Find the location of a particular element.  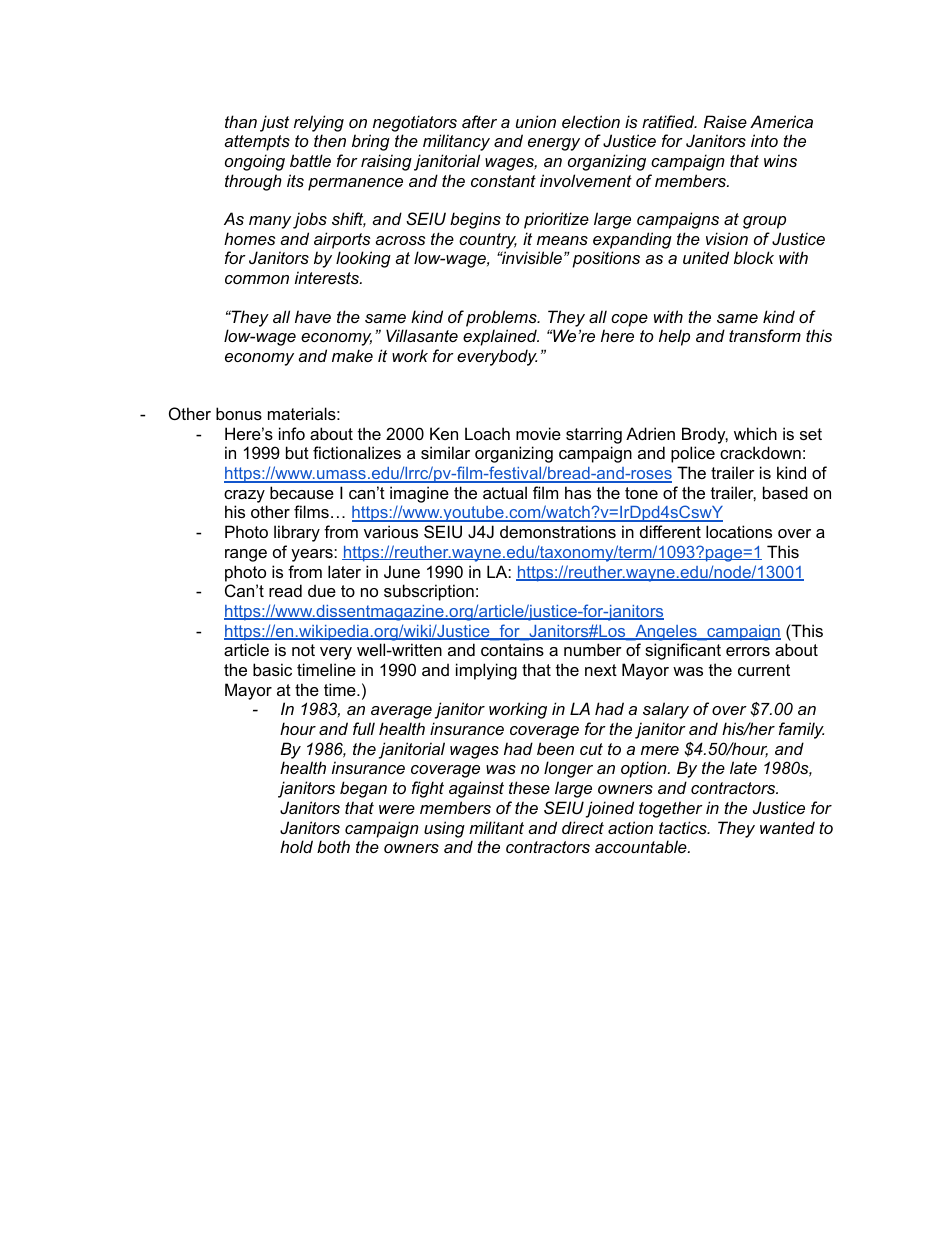

energy is located at coordinates (554, 144).
